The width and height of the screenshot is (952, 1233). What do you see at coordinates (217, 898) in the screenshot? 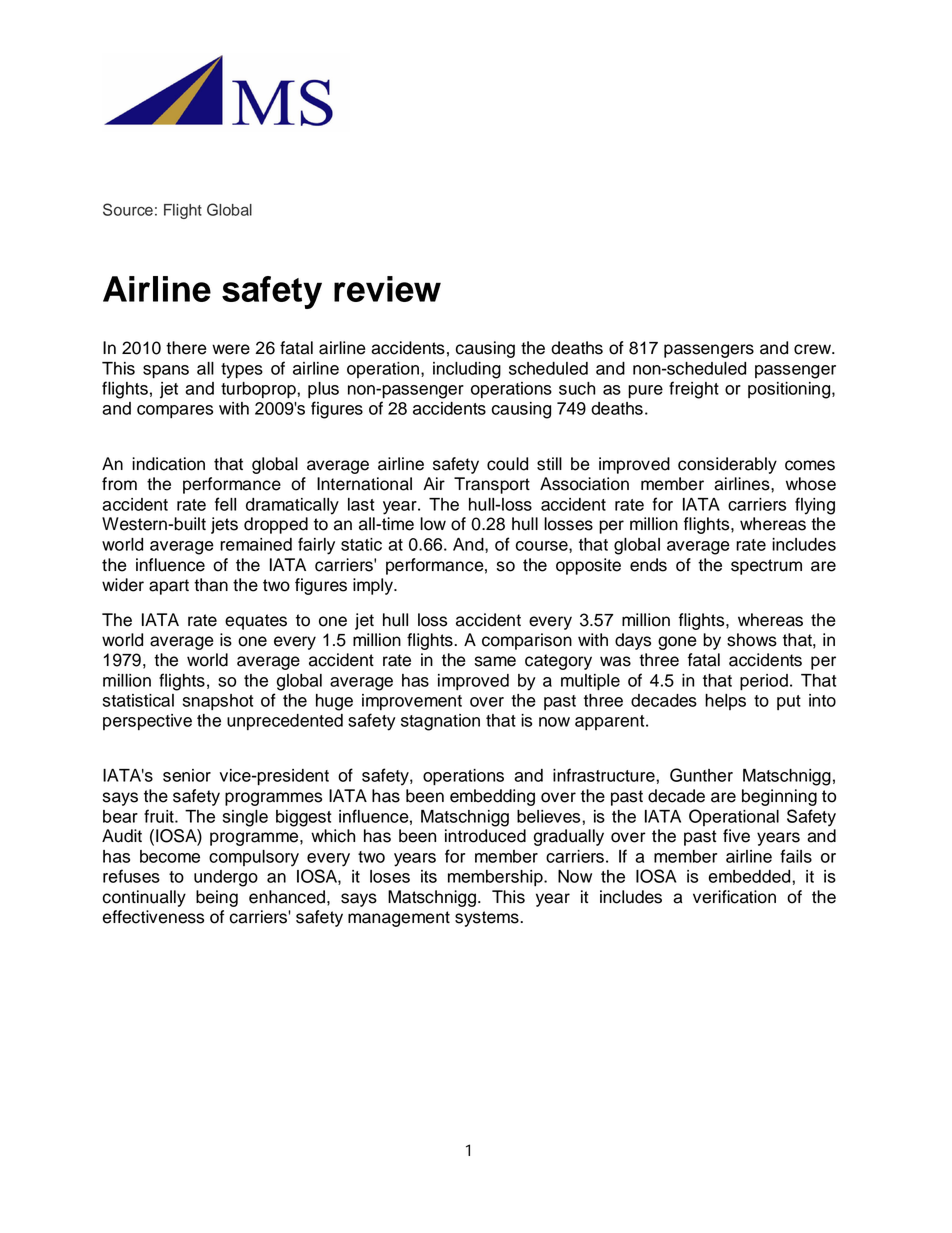
I see `being` at bounding box center [217, 898].
